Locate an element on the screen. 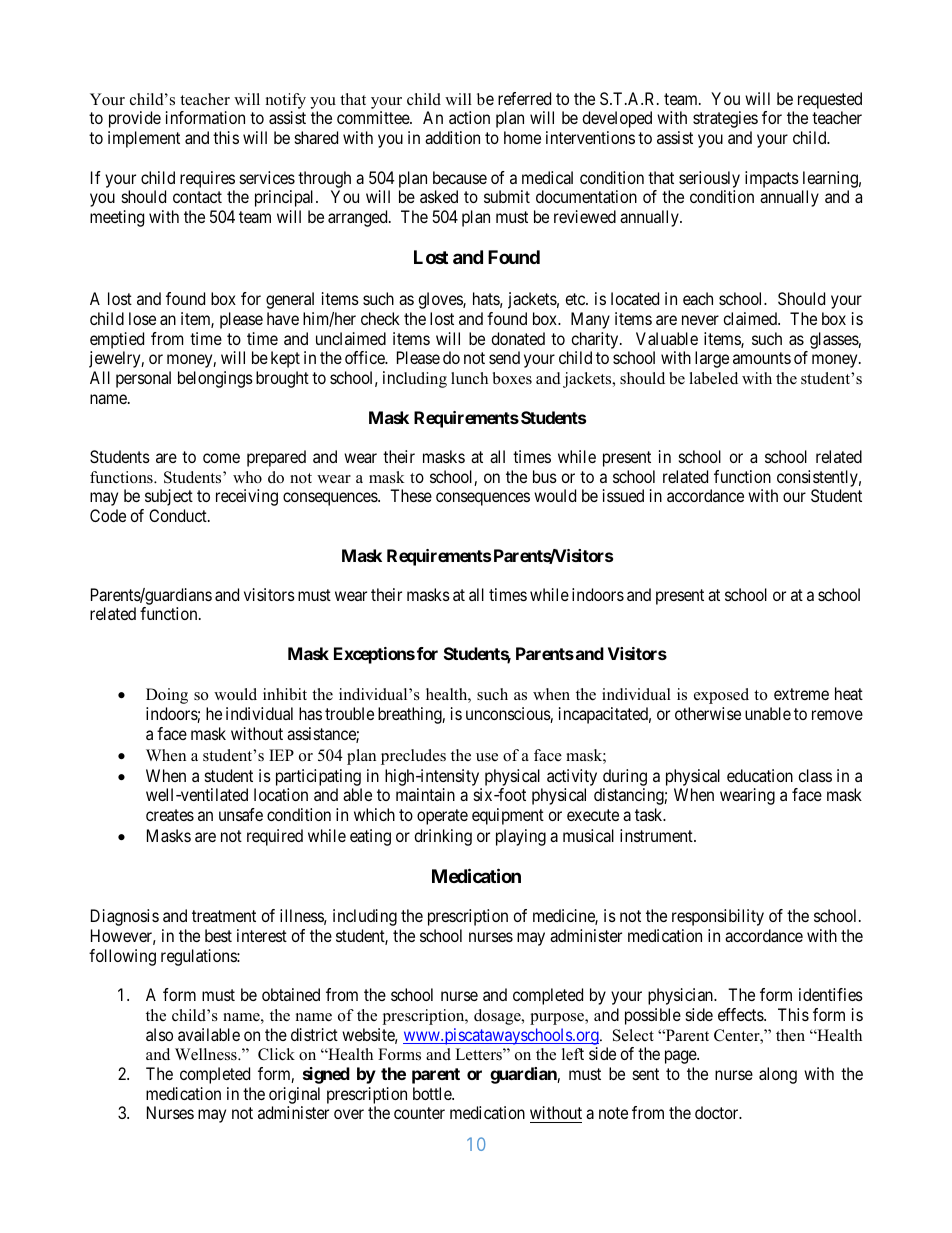 The width and height of the screenshot is (952, 1233). education is located at coordinates (760, 775).
